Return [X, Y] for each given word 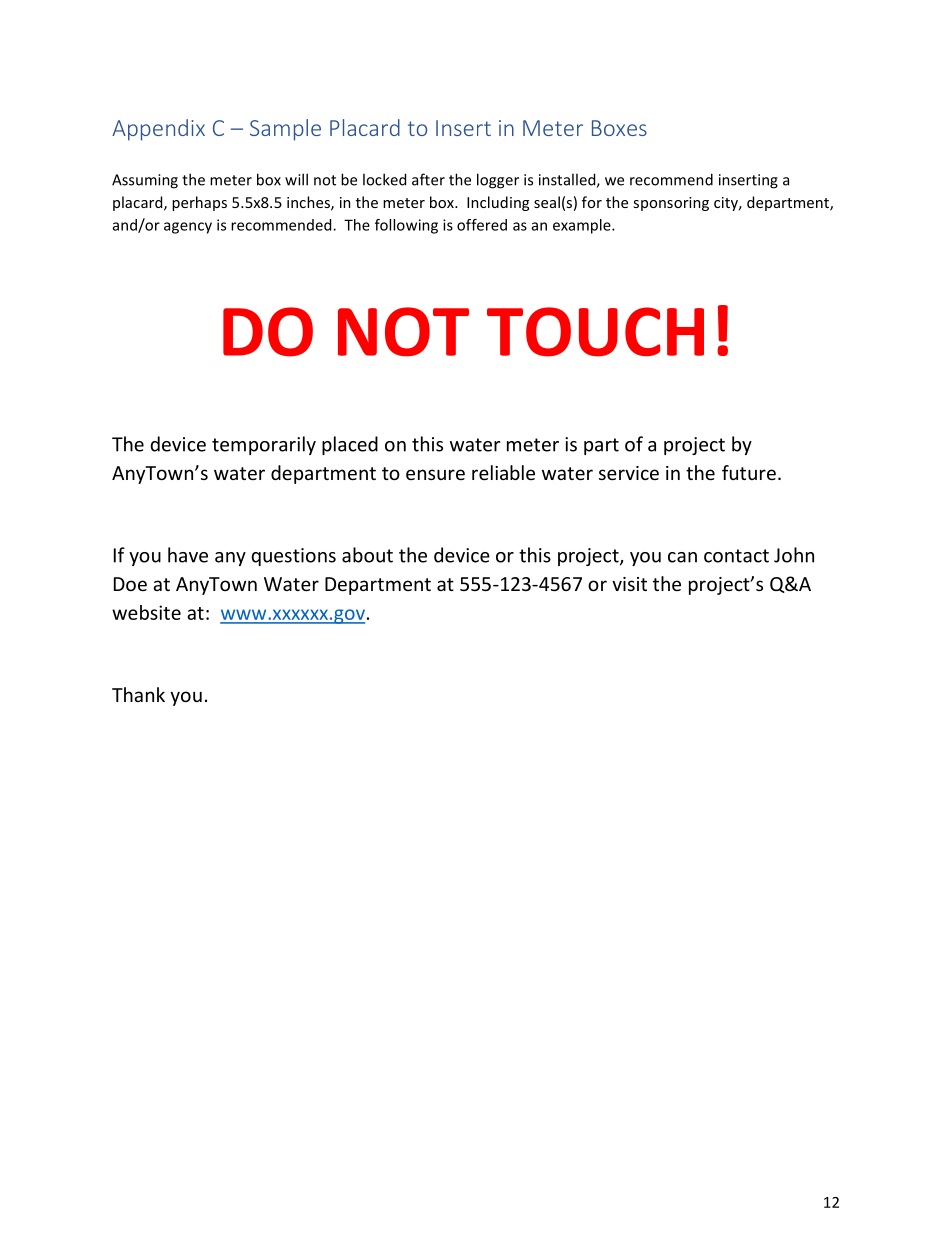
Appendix [158, 130]
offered [482, 225]
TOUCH [595, 332]
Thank [138, 694]
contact [736, 556]
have [188, 555]
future [749, 472]
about [367, 555]
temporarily [264, 445]
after [428, 179]
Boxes [619, 128]
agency [188, 228]
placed [350, 445]
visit [629, 584]
